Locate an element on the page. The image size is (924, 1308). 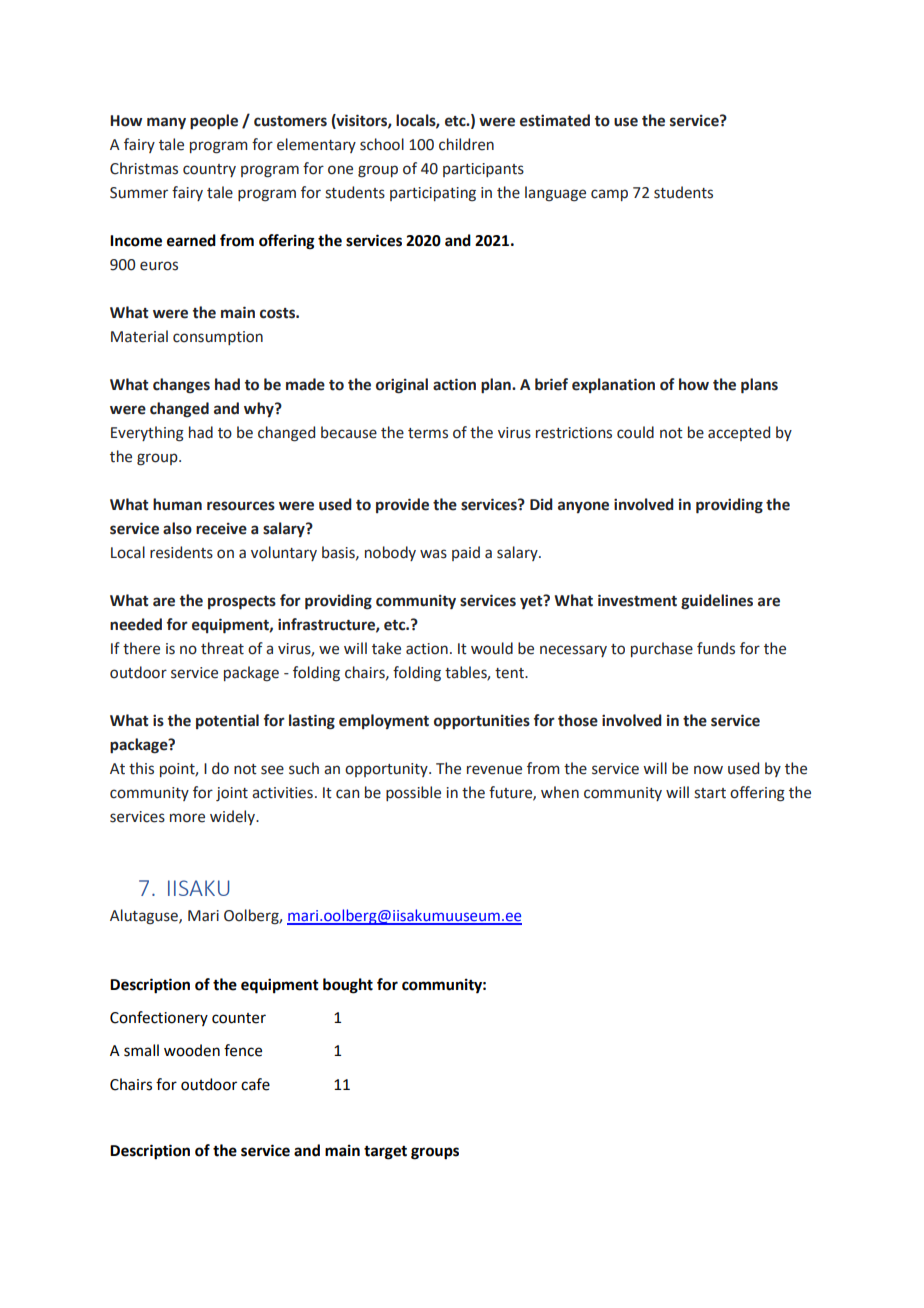
country is located at coordinates (209, 170).
